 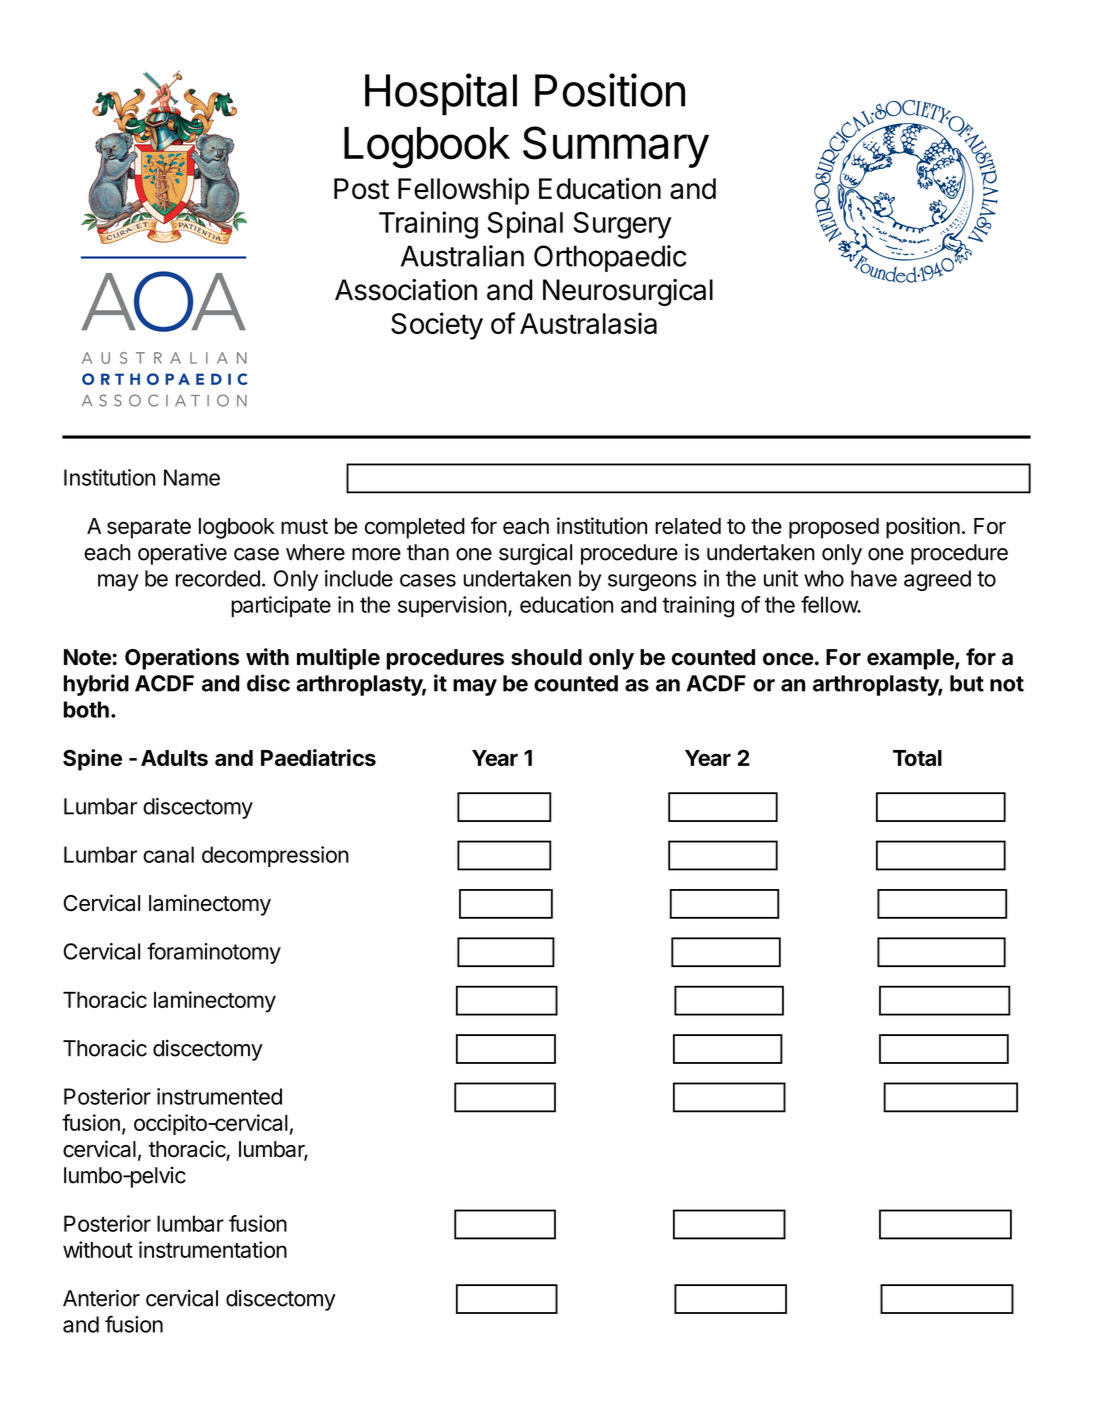 What do you see at coordinates (616, 147) in the document?
I see `Summary` at bounding box center [616, 147].
